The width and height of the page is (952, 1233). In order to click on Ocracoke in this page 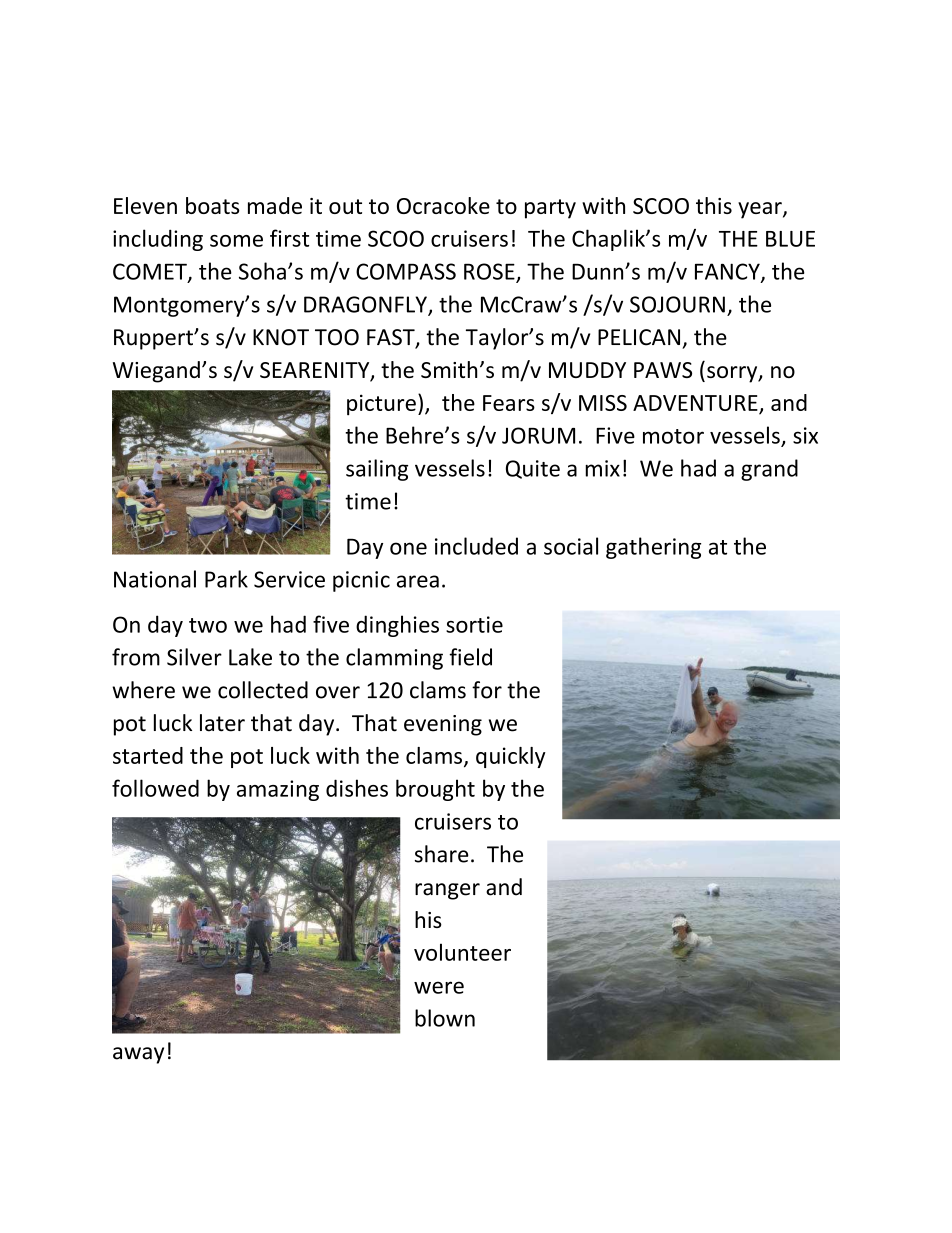, I will do `click(443, 205)`.
